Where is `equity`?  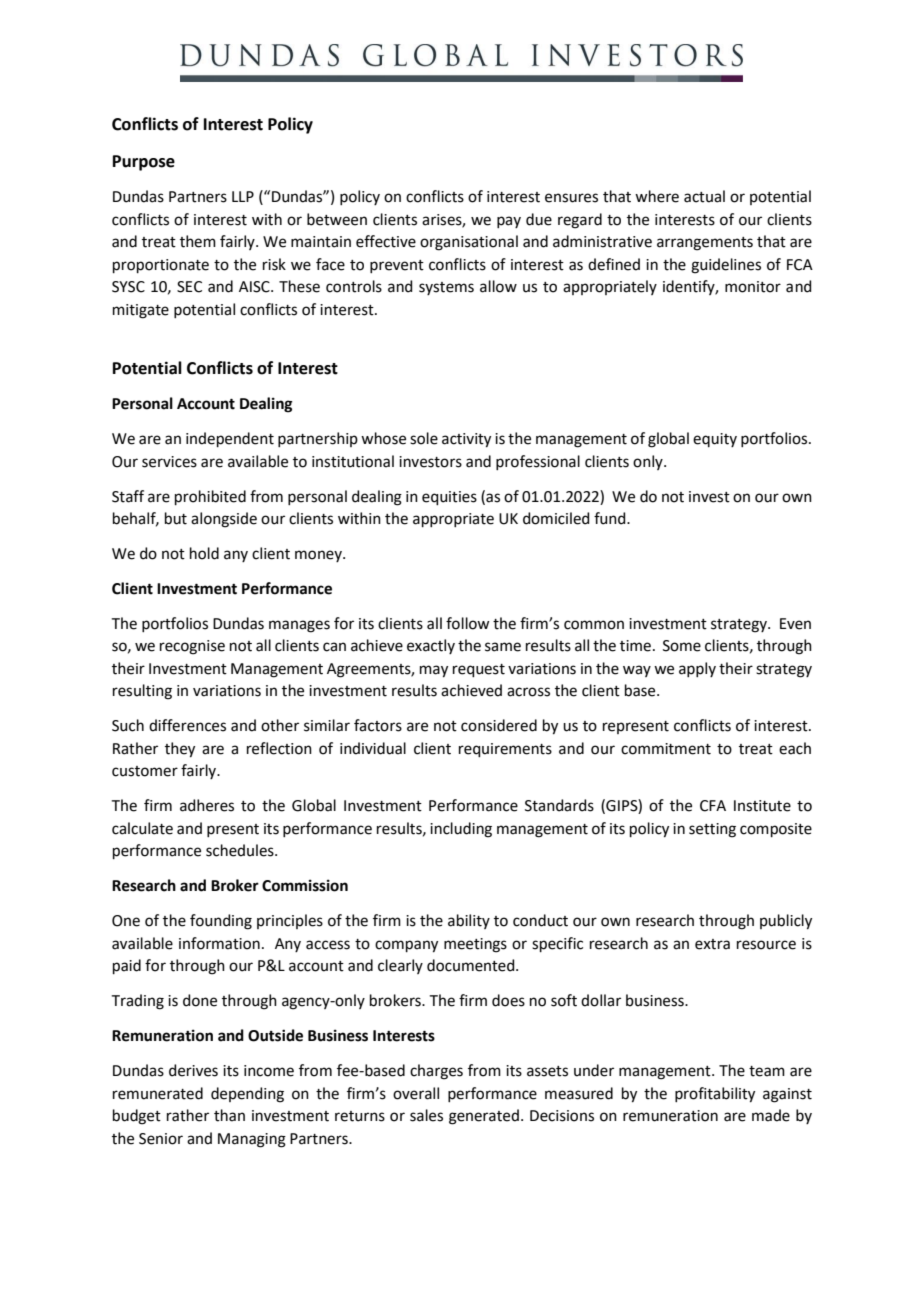 equity is located at coordinates (715, 440).
